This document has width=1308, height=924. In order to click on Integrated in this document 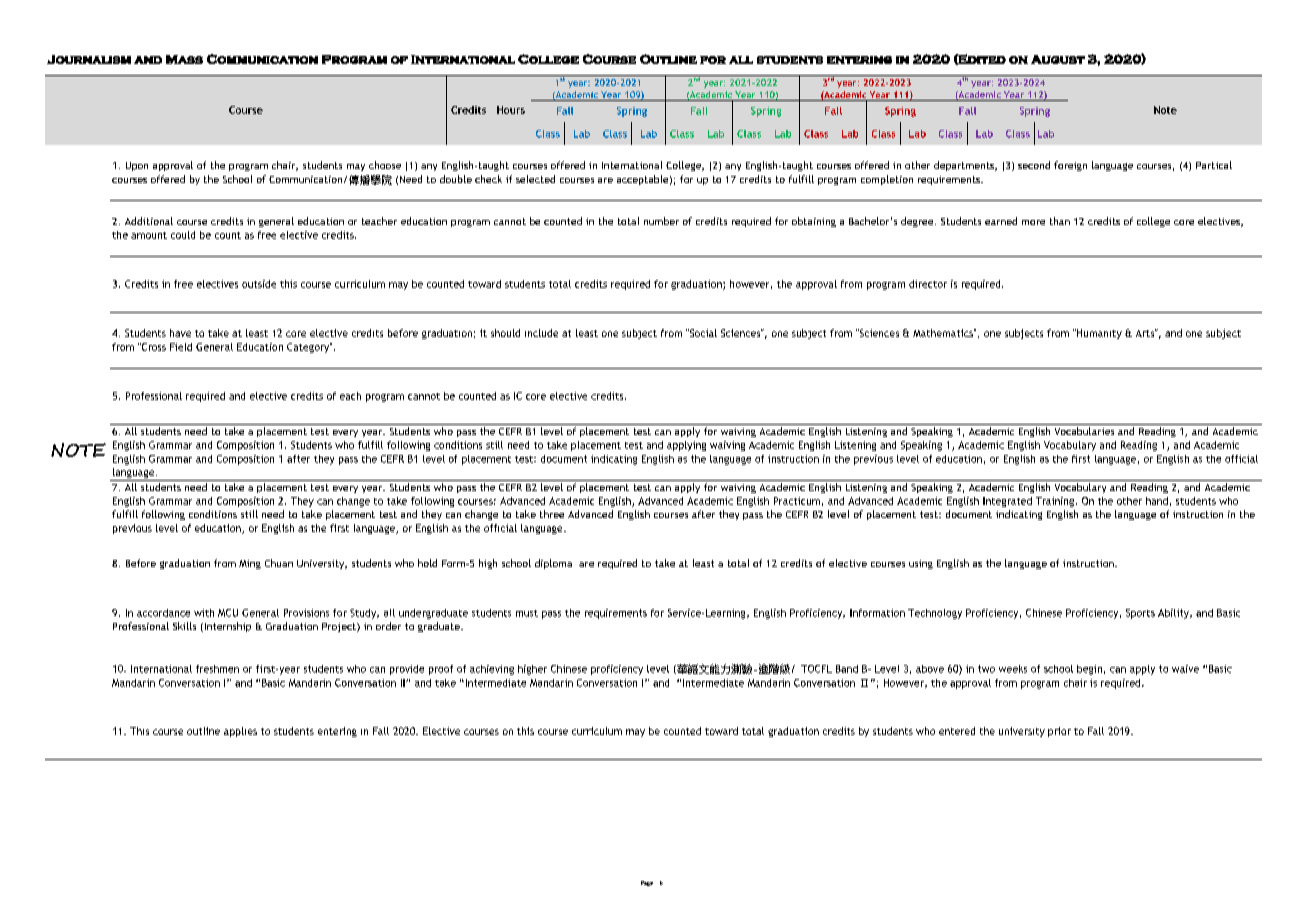, I will do `click(1007, 502)`.
